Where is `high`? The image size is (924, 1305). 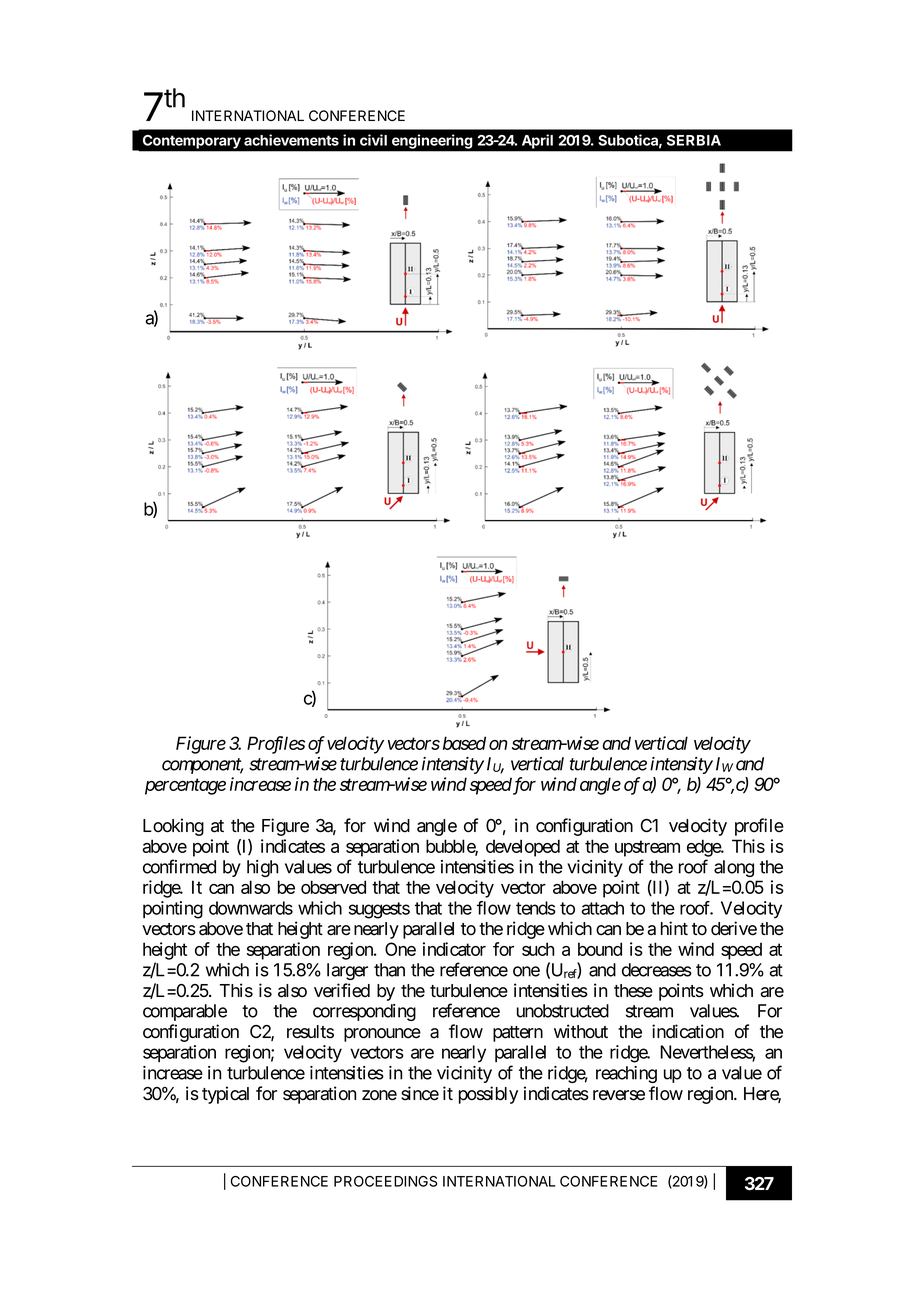
high is located at coordinates (262, 868).
